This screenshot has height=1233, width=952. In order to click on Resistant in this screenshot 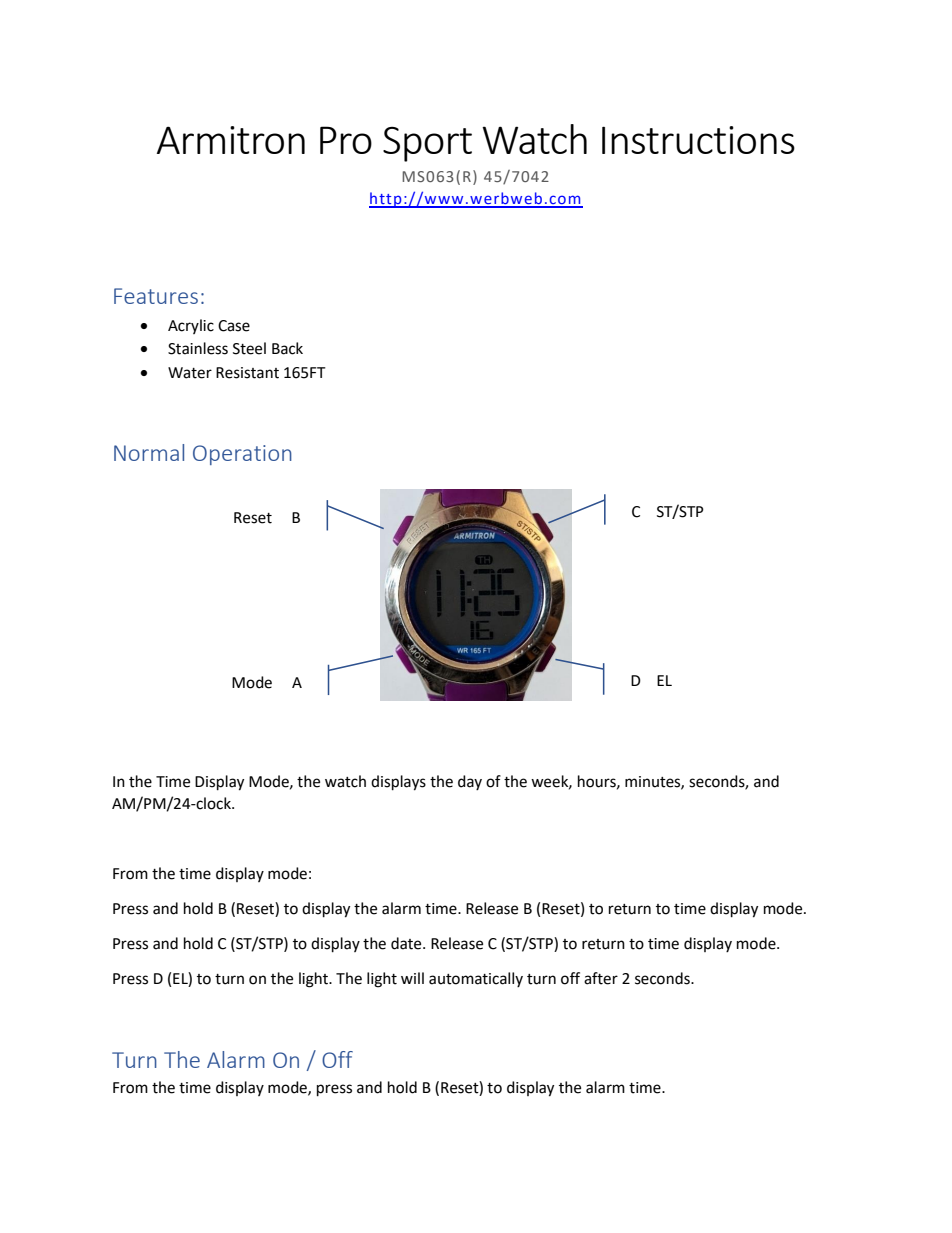, I will do `click(247, 373)`.
